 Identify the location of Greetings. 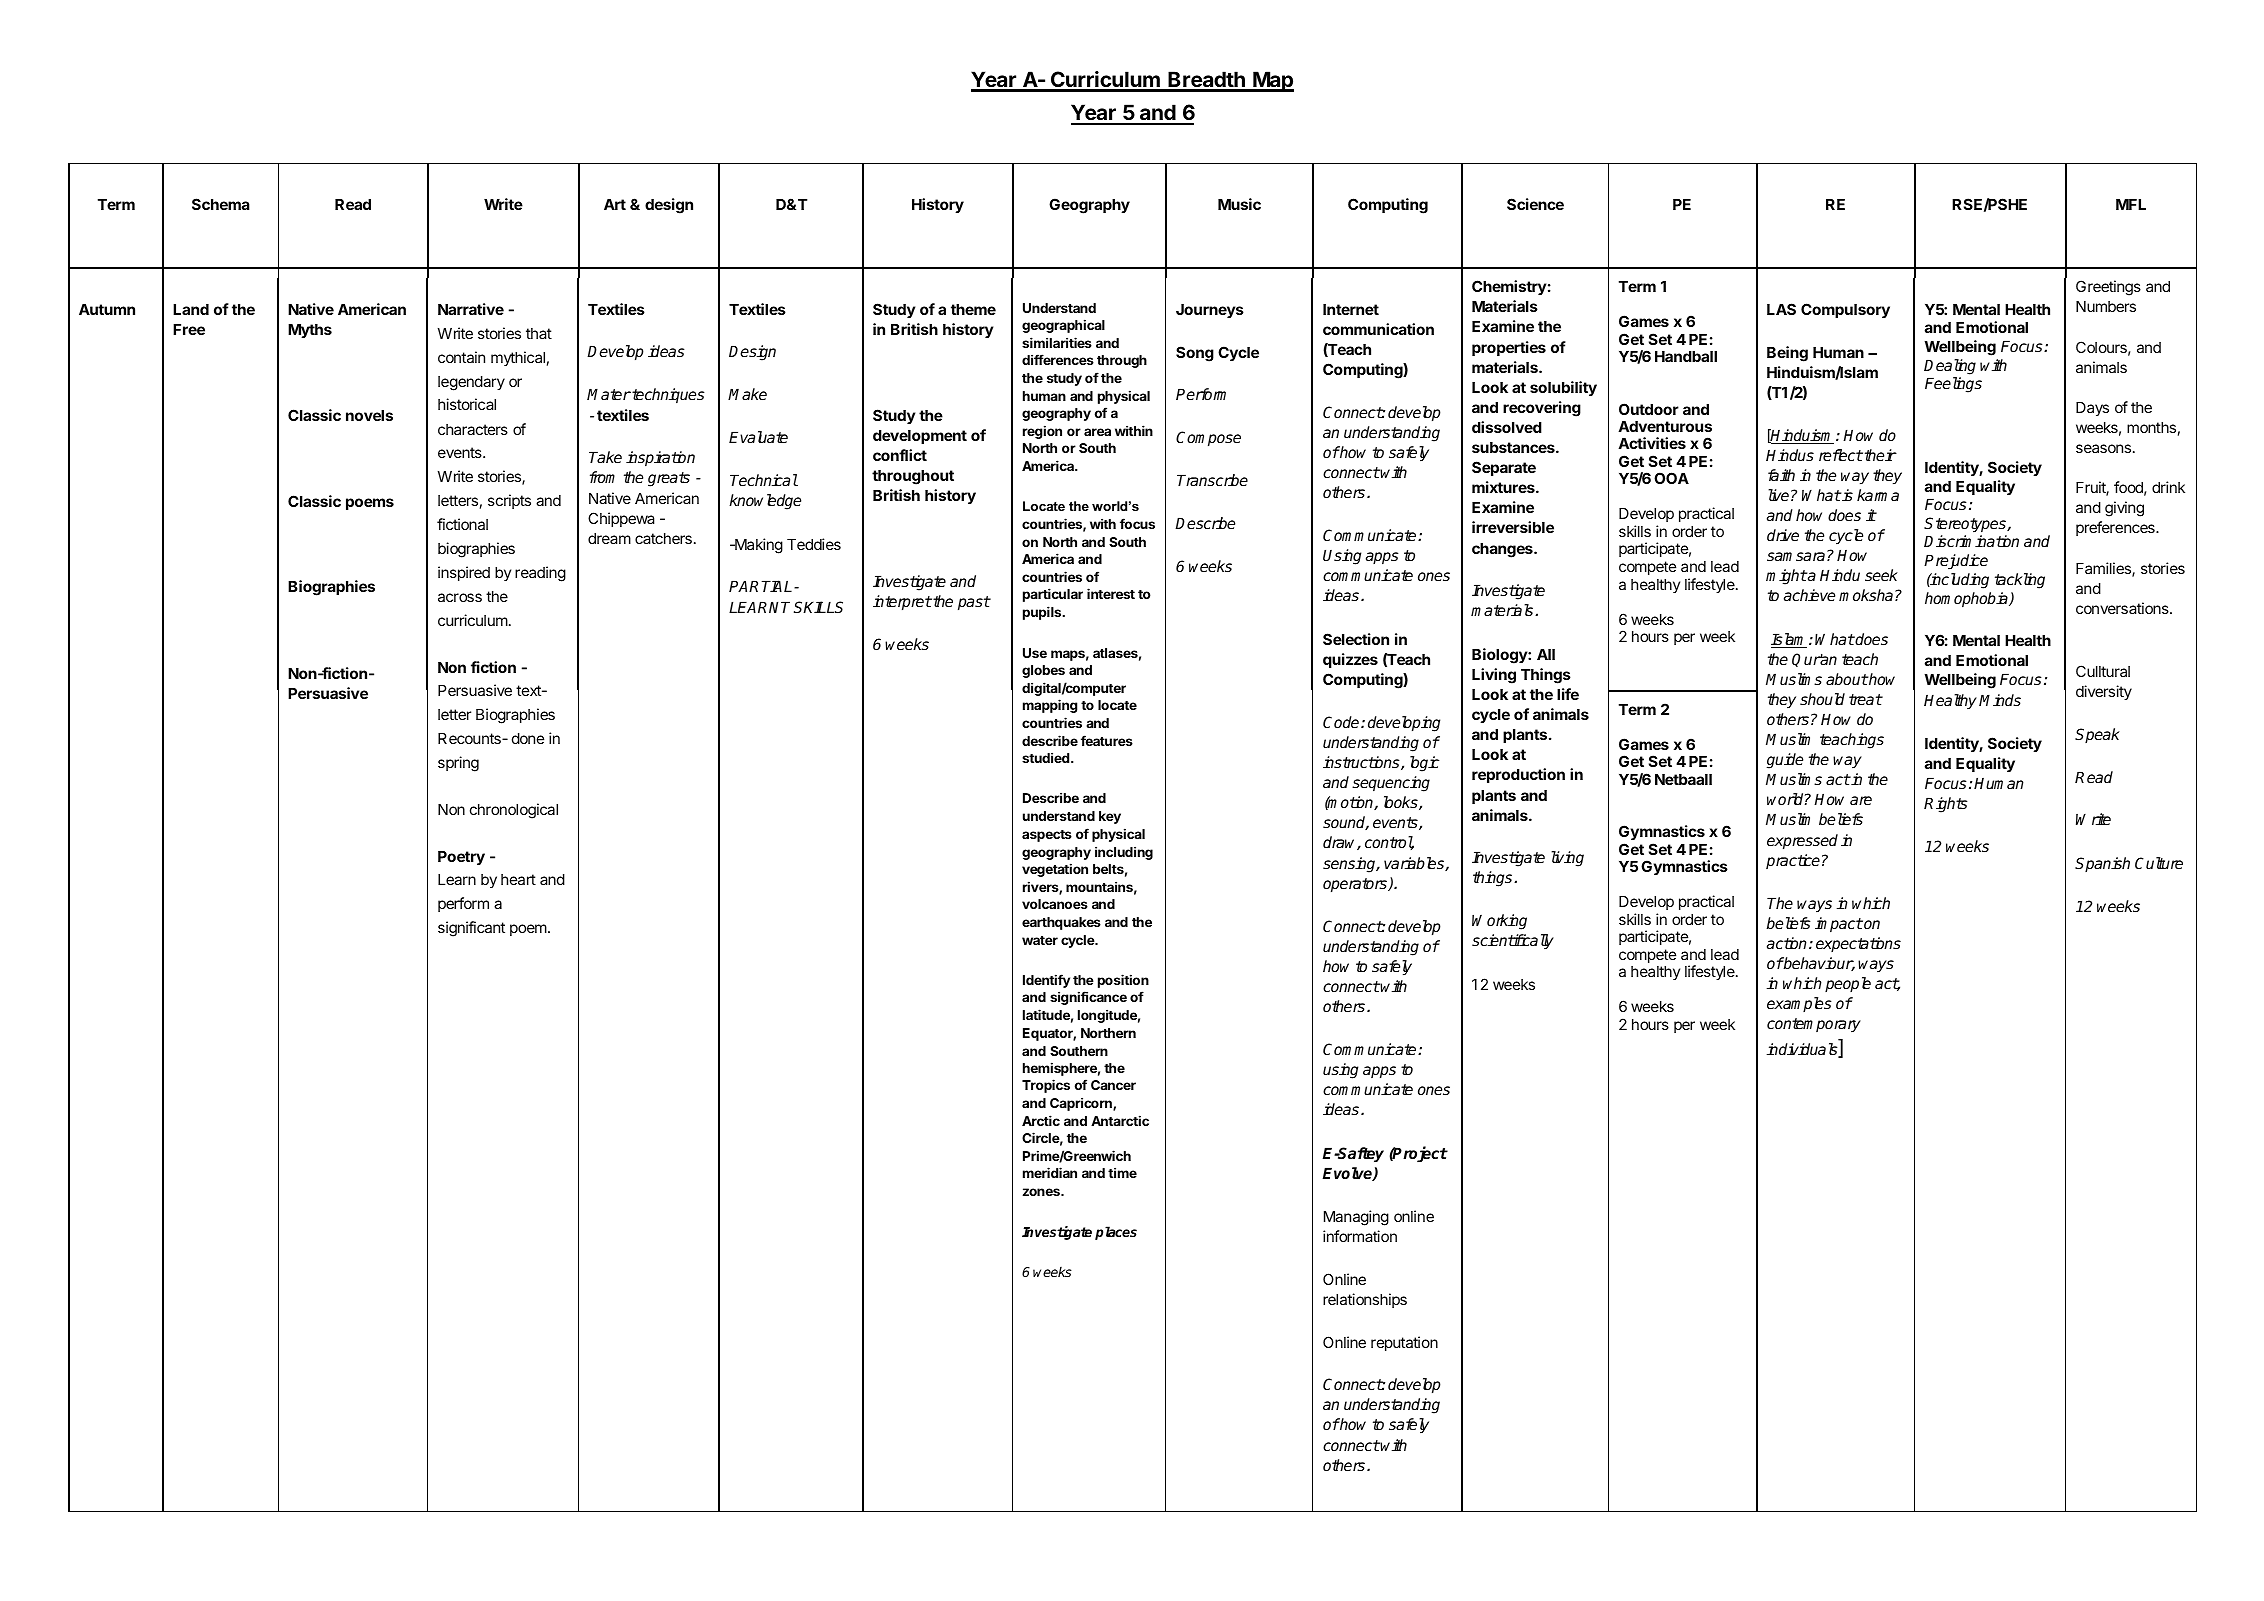
(2108, 288).
